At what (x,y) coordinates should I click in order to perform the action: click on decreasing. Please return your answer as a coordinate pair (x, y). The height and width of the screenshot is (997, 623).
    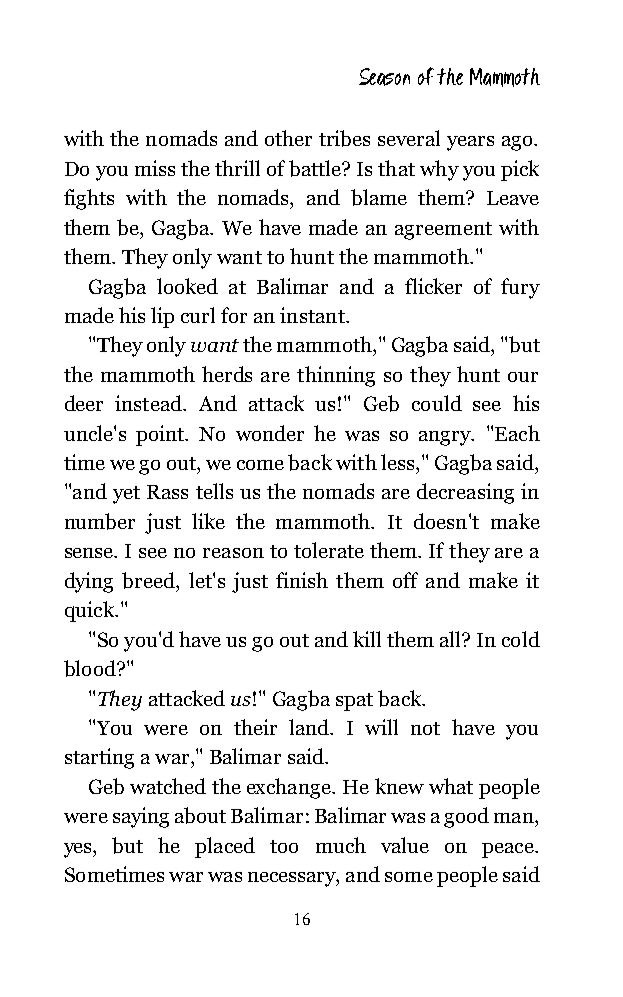
    Looking at the image, I should click on (465, 493).
